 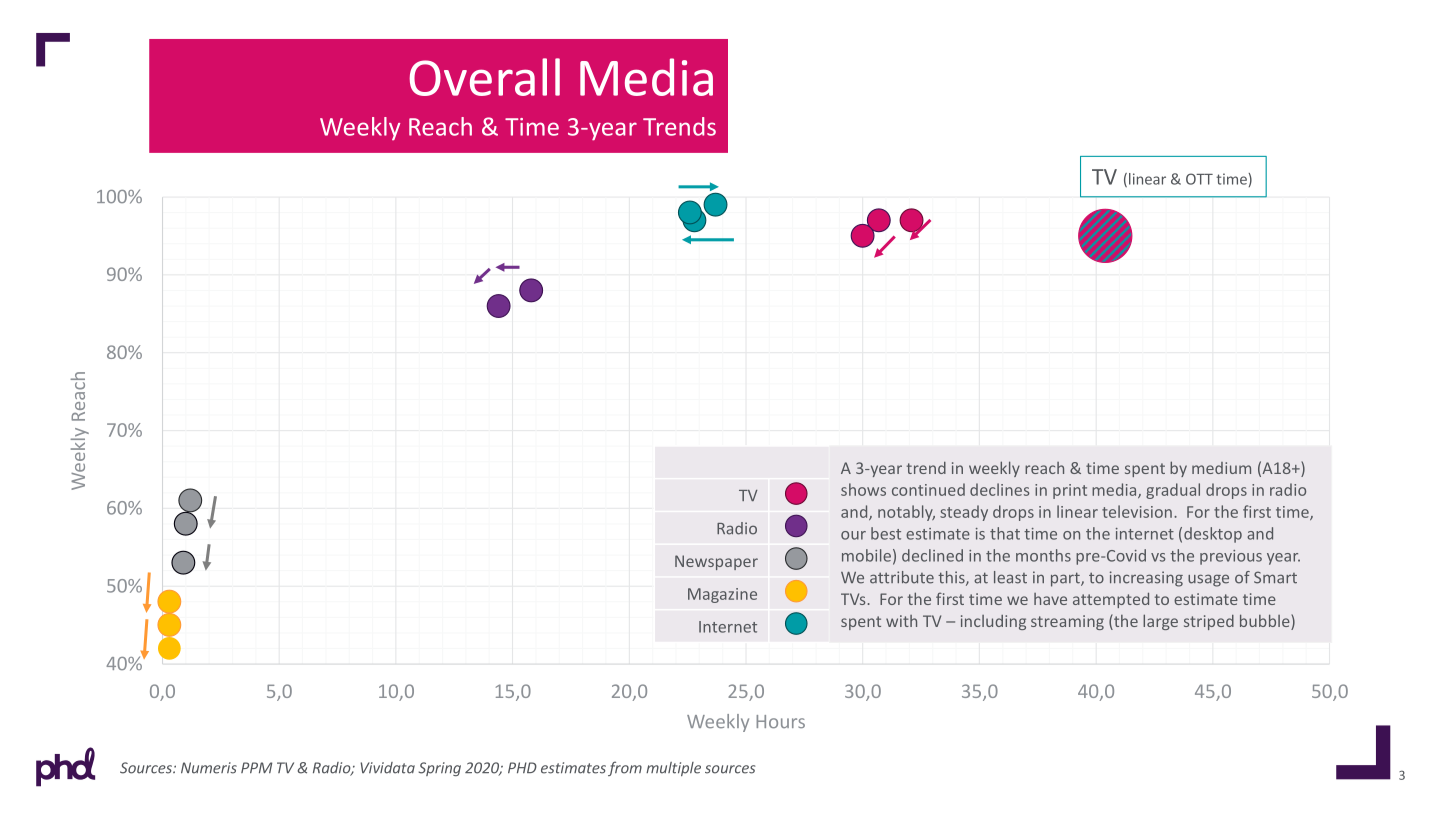 I want to click on Spring, so click(x=439, y=769).
